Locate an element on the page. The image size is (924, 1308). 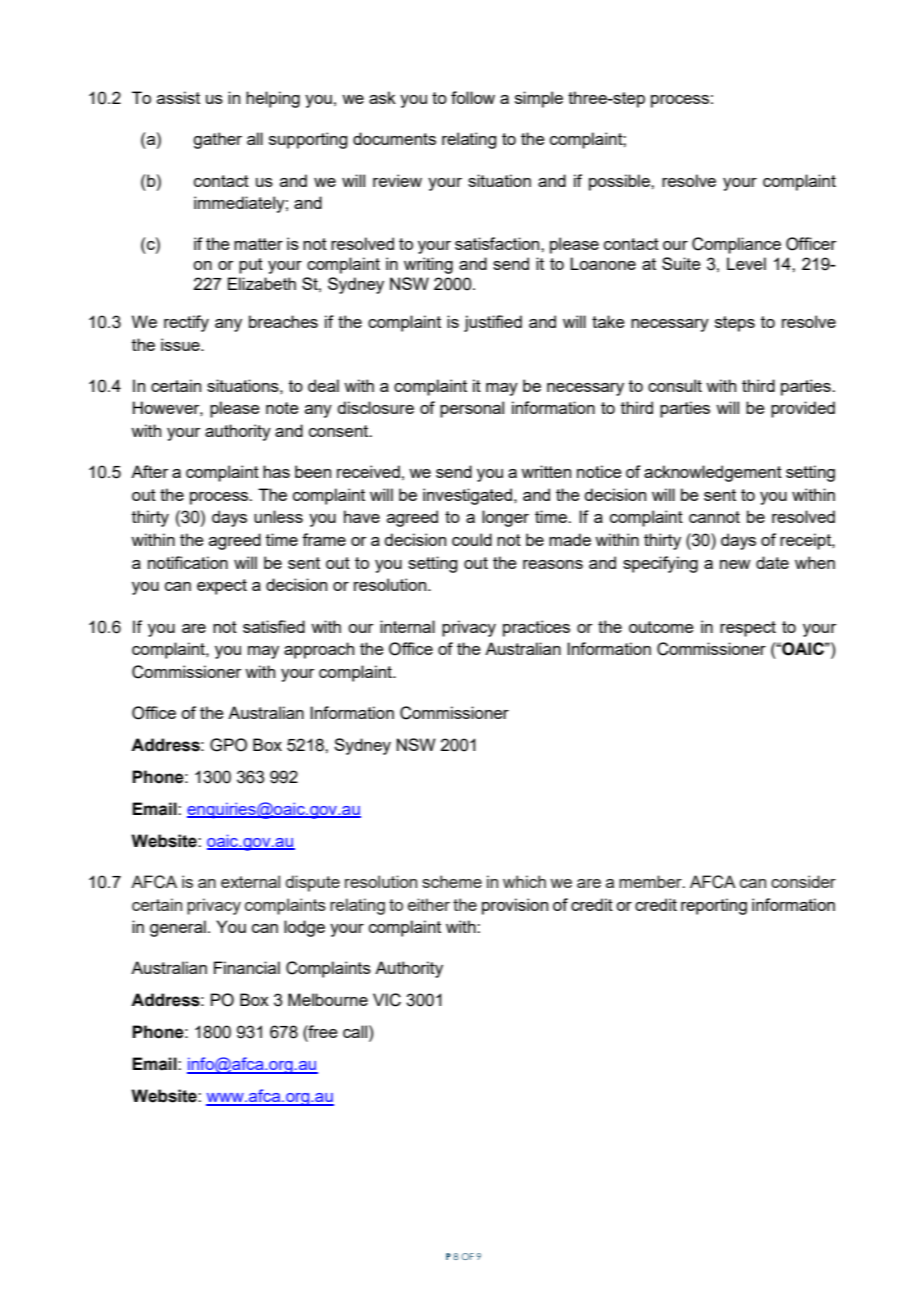
provision is located at coordinates (515, 906).
